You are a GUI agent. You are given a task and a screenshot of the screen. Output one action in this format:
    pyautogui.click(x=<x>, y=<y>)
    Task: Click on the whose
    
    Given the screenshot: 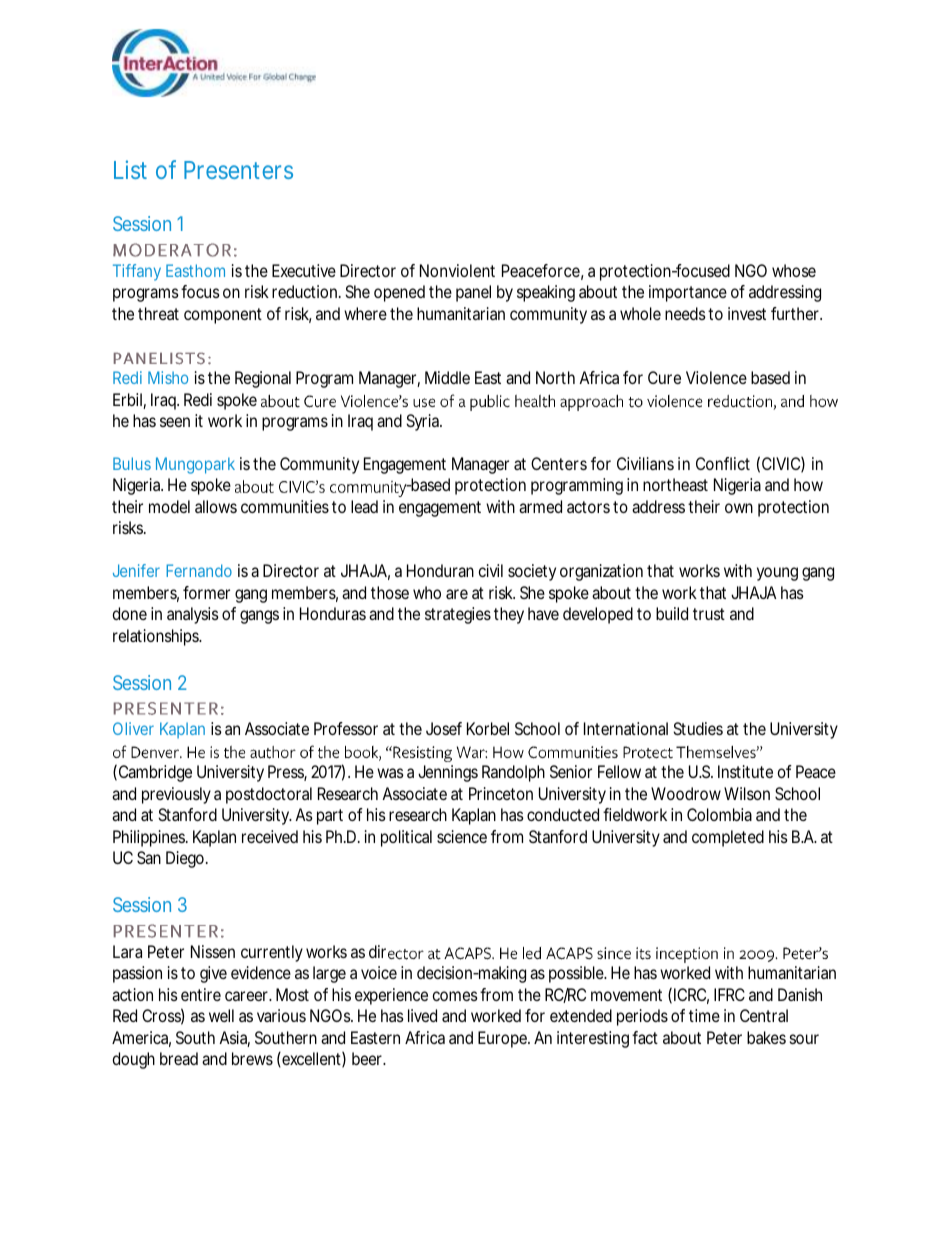 What is the action you would take?
    pyautogui.click(x=794, y=270)
